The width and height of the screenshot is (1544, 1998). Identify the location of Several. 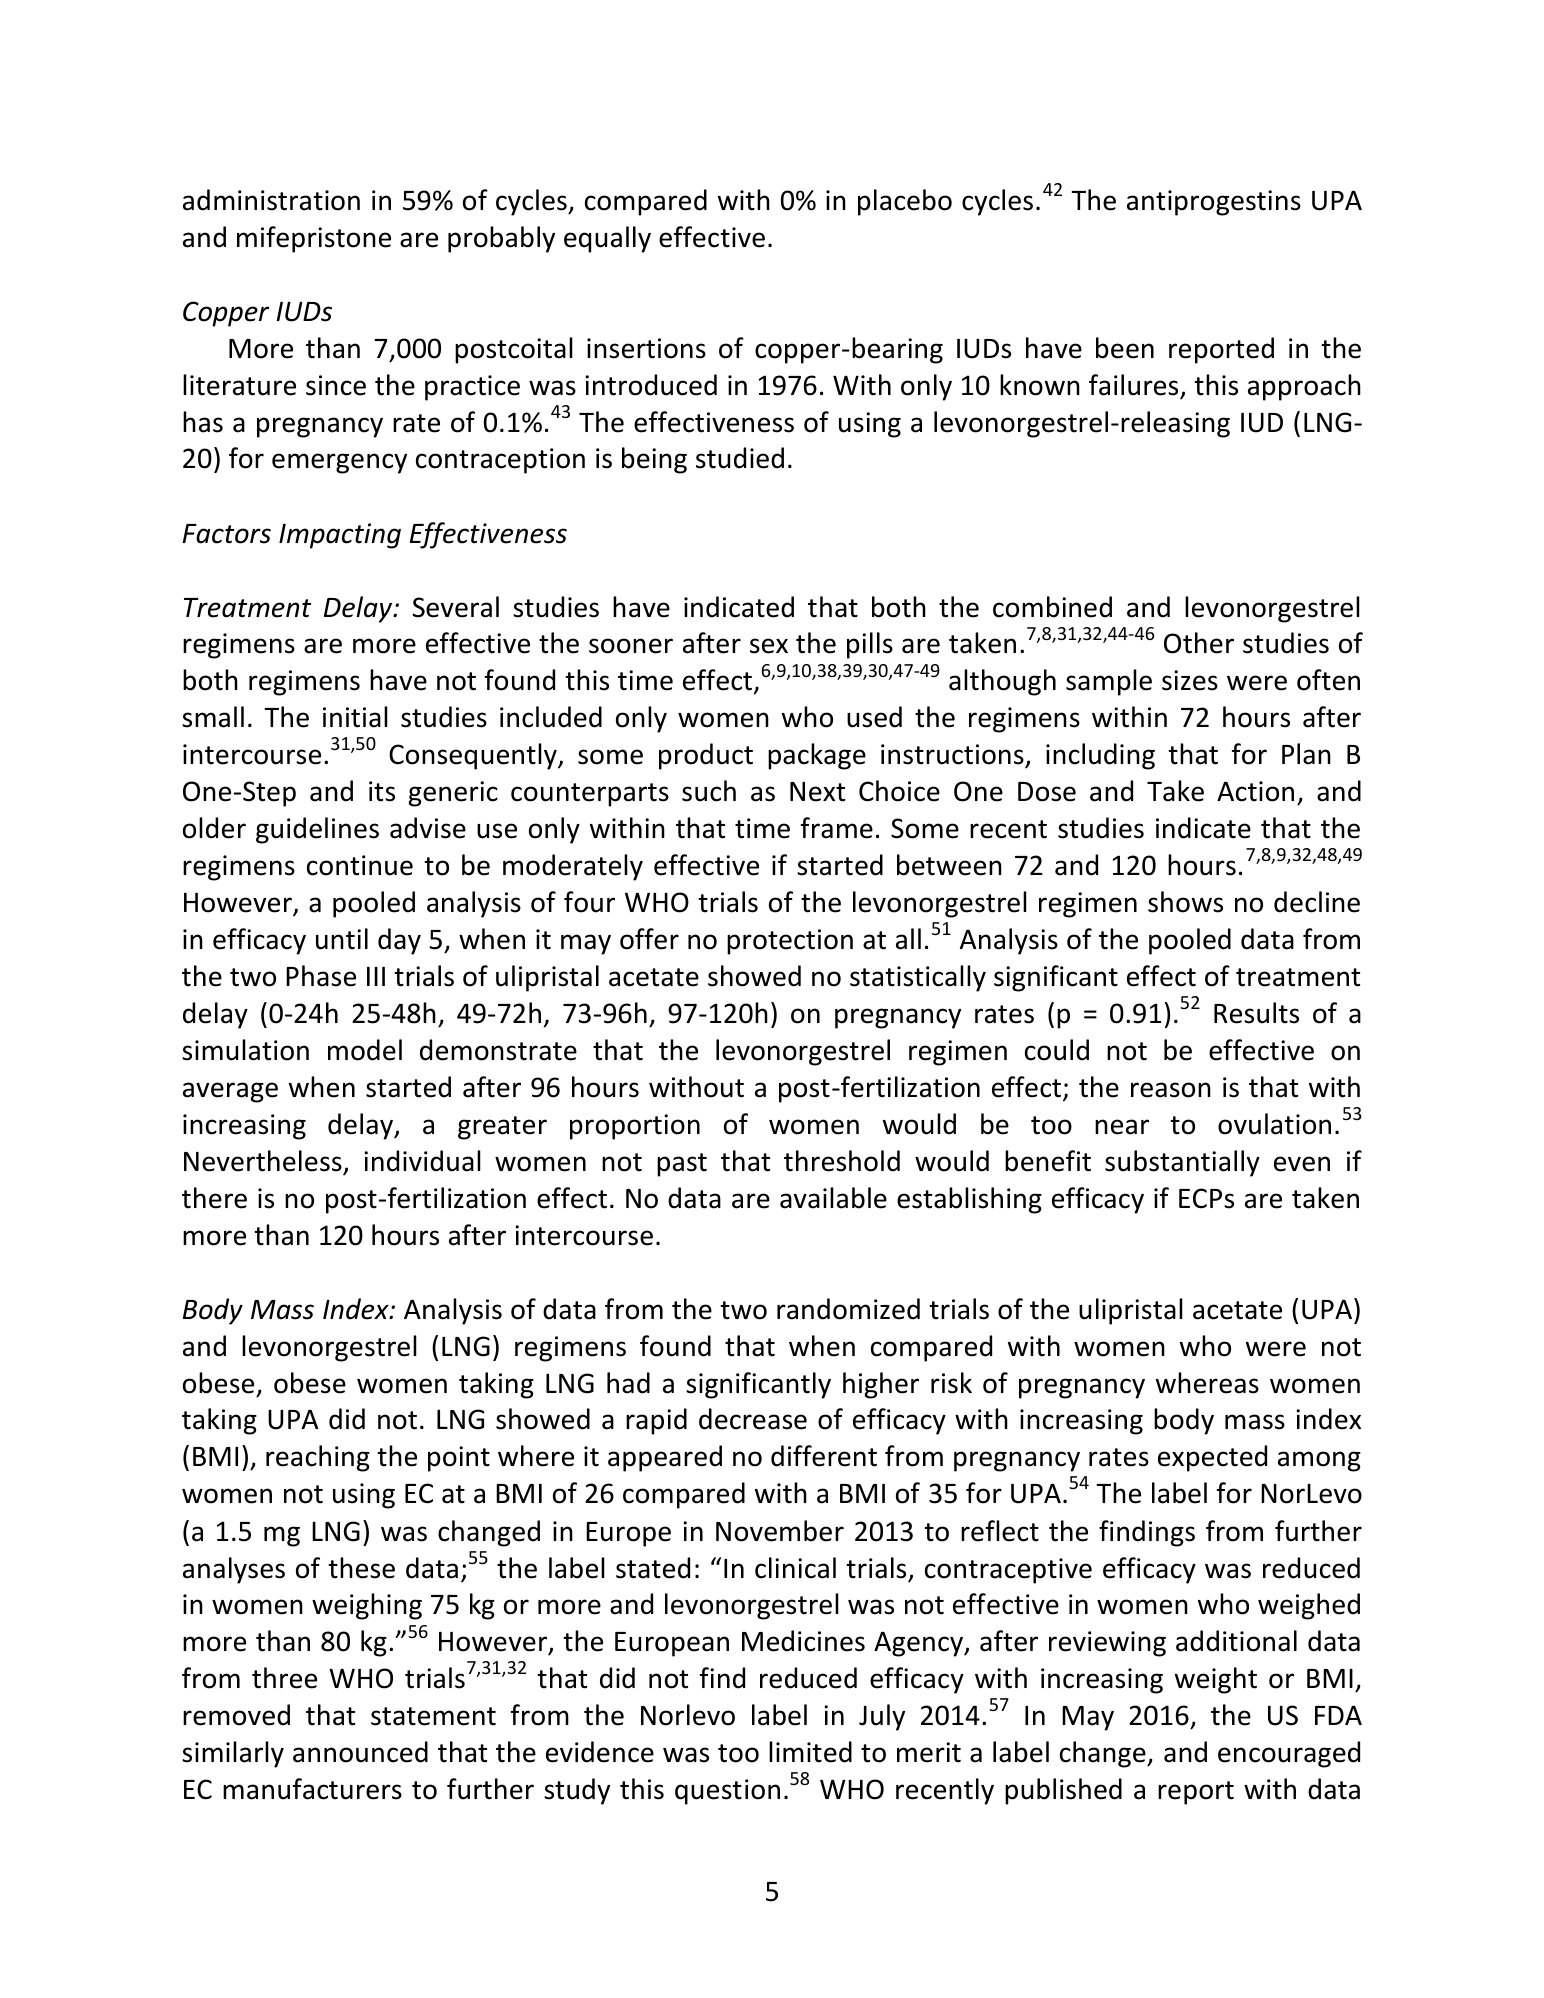
(456, 607).
